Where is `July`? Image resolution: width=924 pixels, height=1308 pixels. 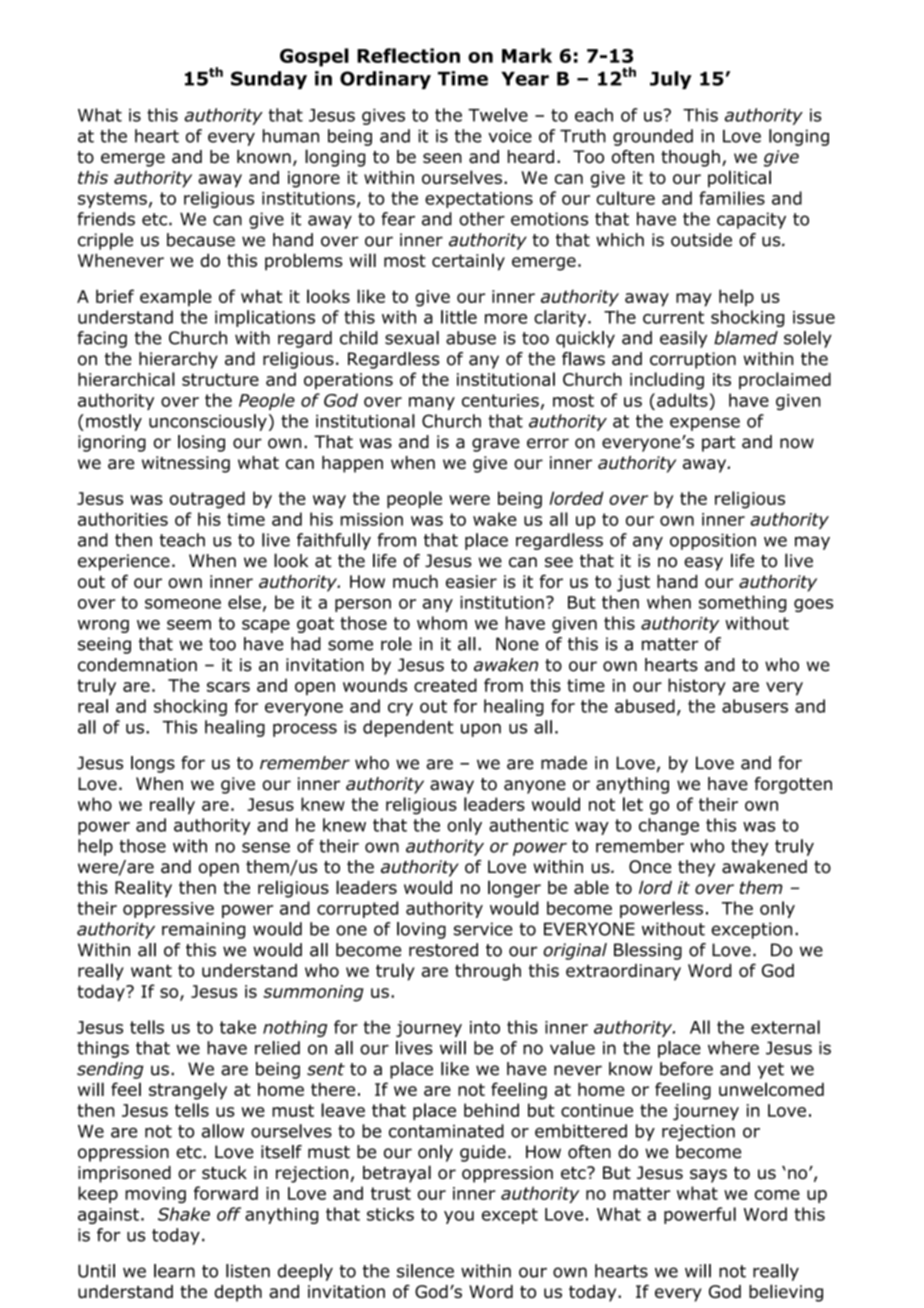 July is located at coordinates (671, 80).
